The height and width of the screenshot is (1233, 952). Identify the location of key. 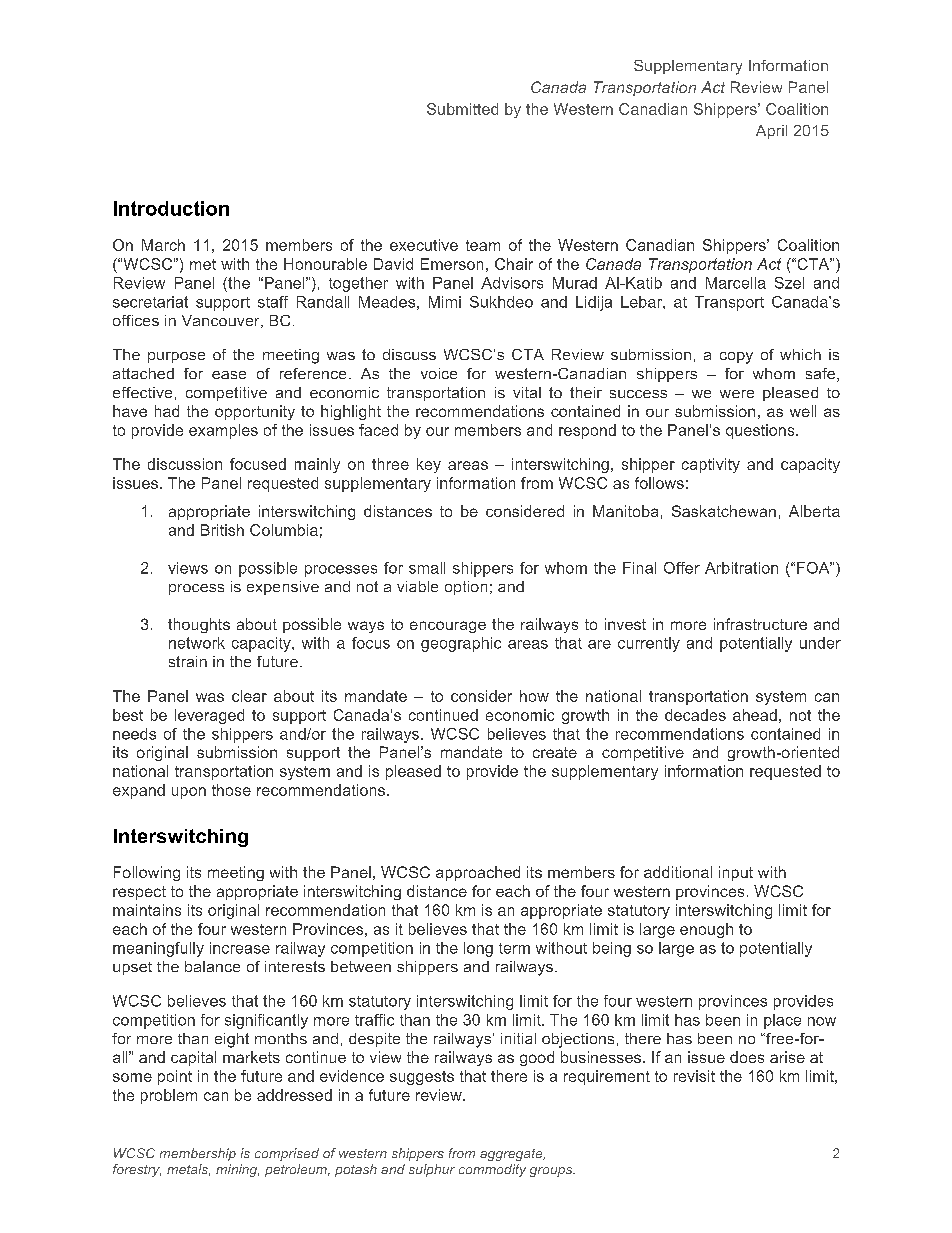
(429, 465).
